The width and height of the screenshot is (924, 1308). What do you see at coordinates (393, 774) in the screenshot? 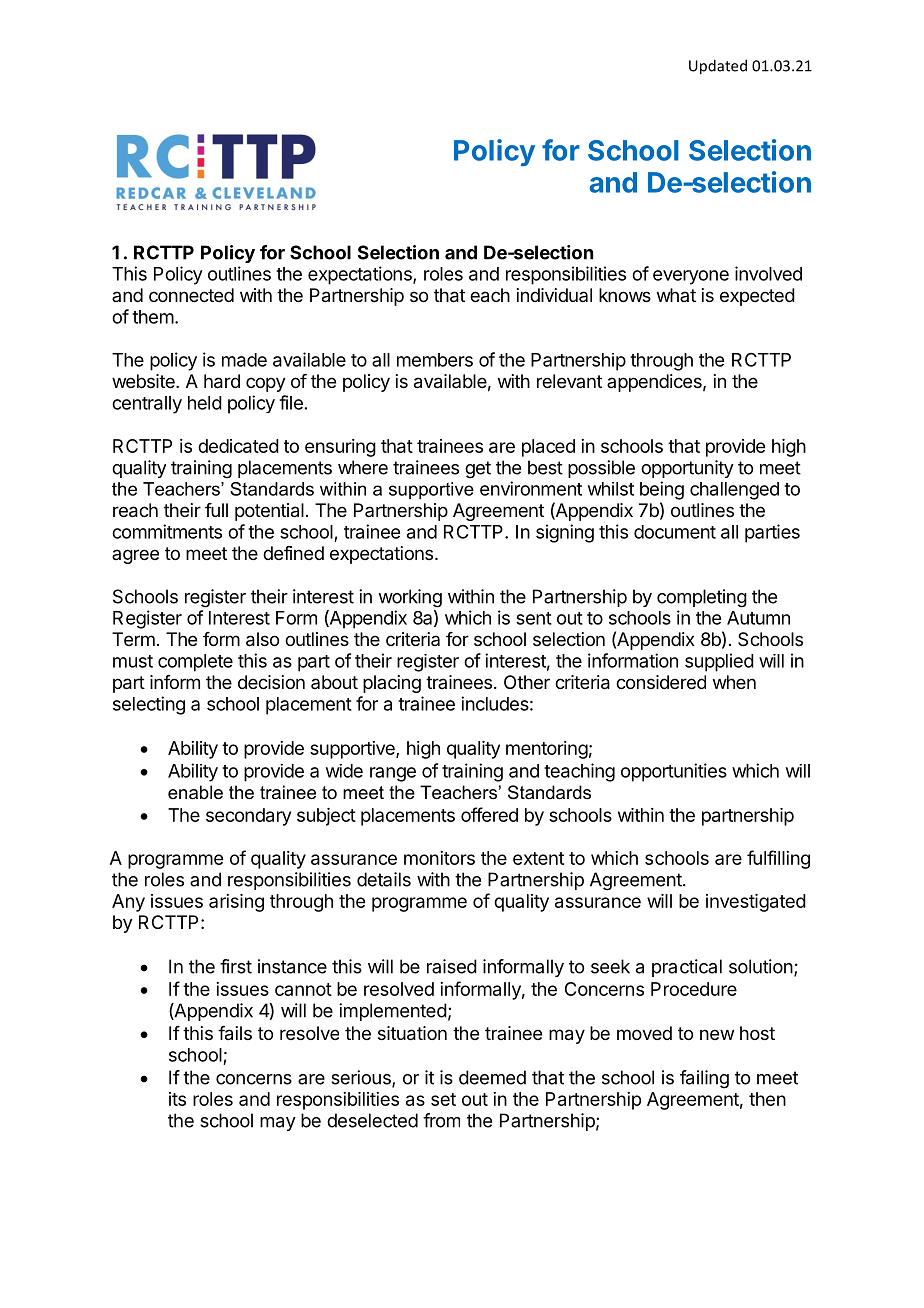
I see `range` at bounding box center [393, 774].
